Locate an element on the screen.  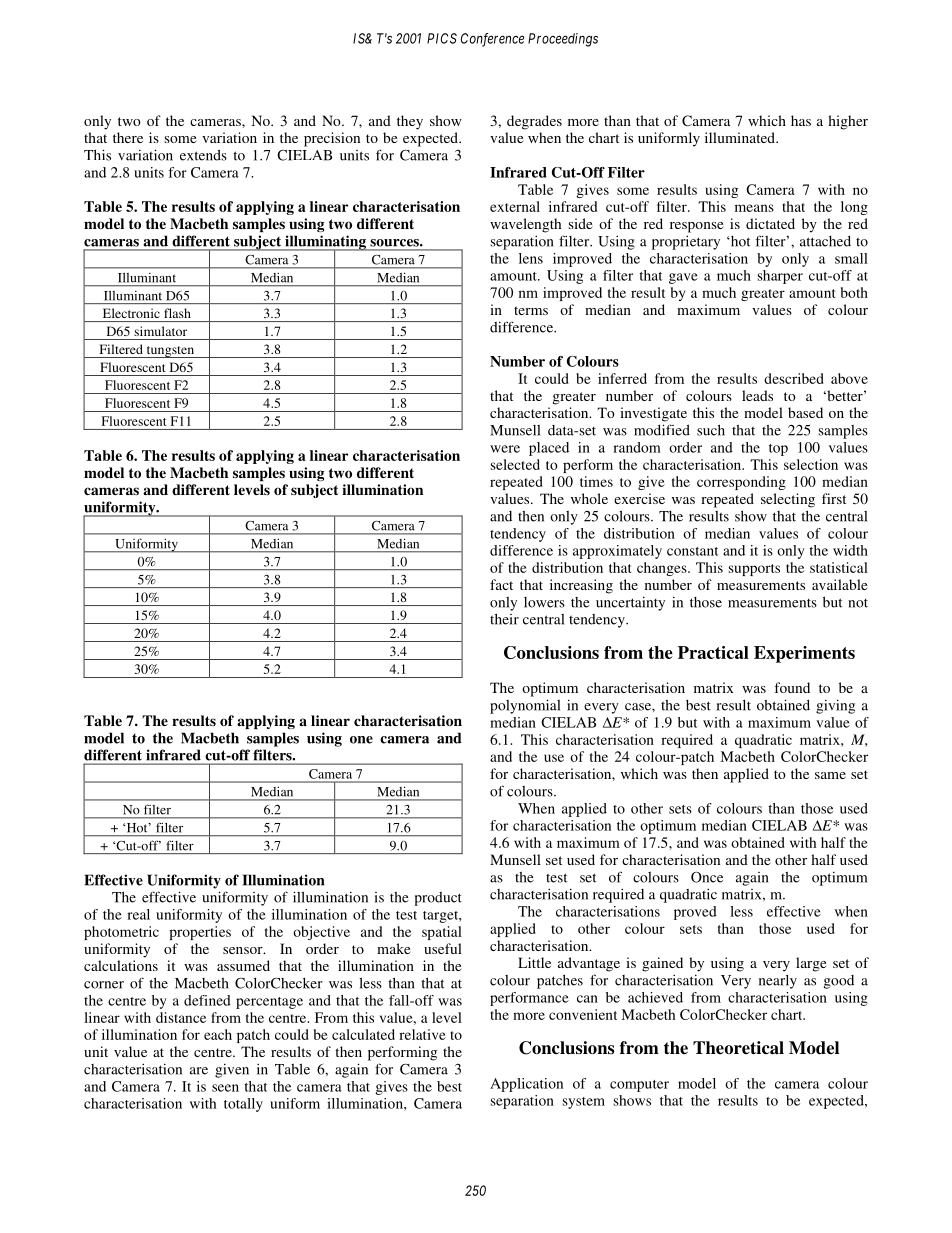
sharper is located at coordinates (780, 277).
